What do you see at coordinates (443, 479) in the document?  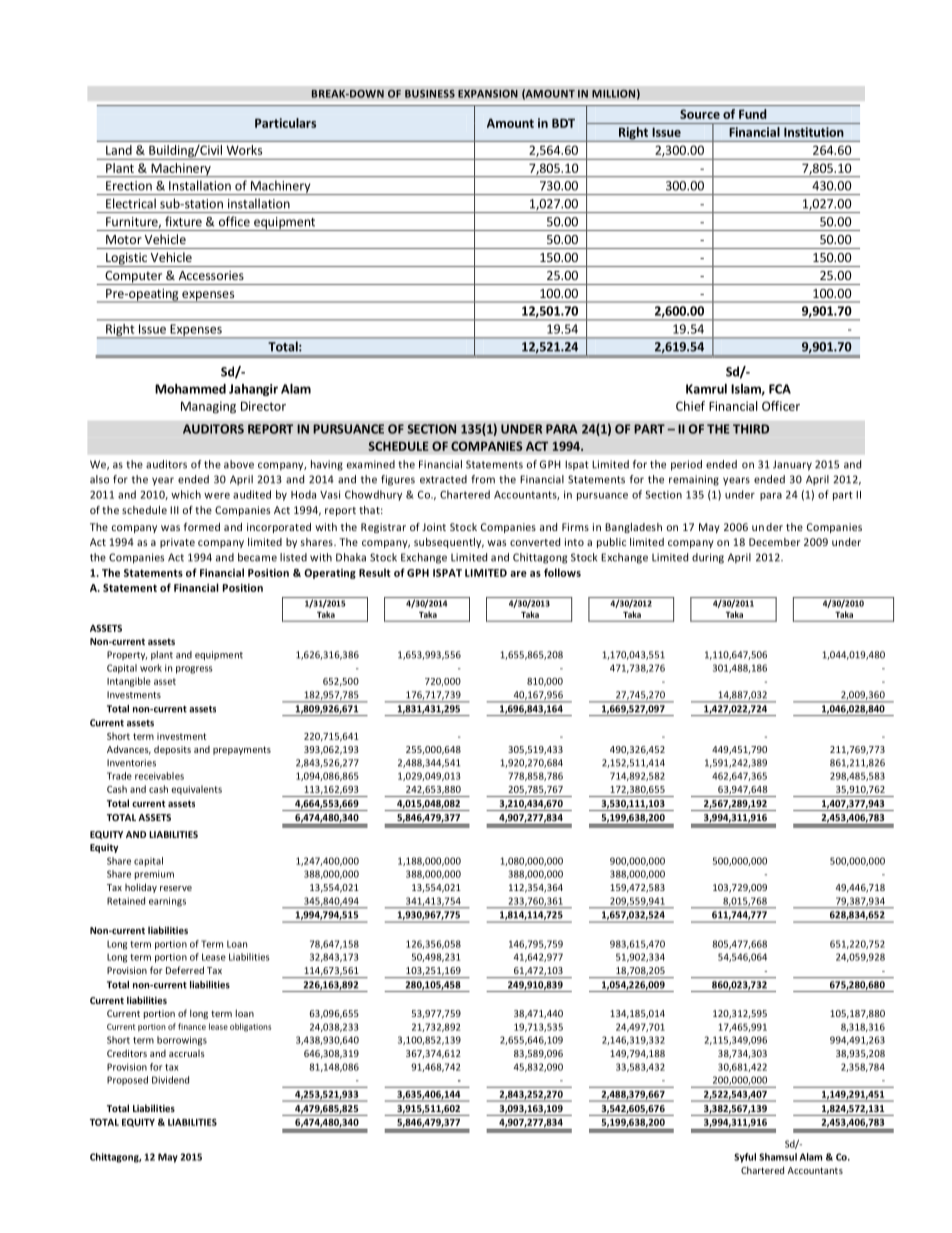 I see `extracted` at bounding box center [443, 479].
